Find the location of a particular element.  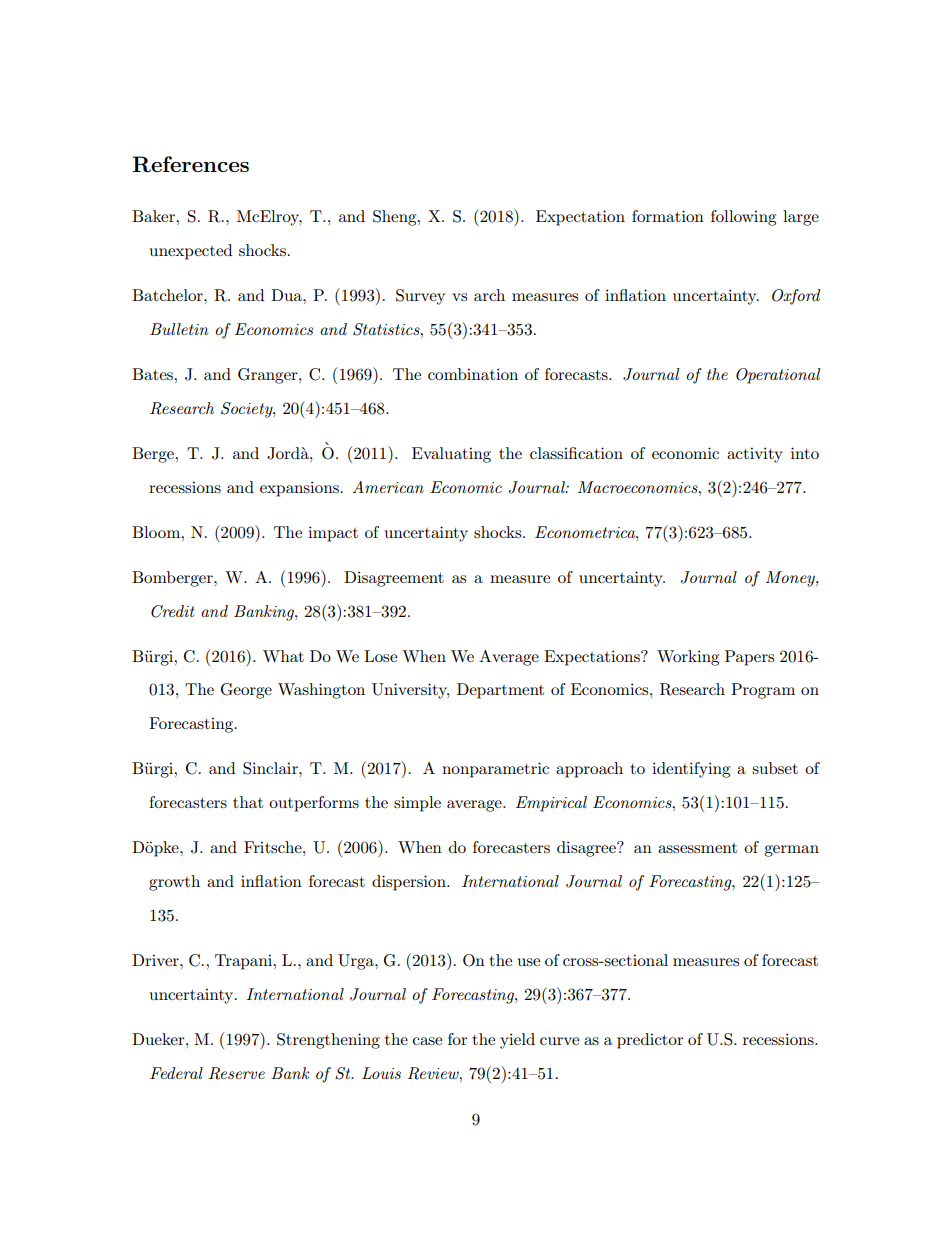

Sheng is located at coordinates (396, 218).
